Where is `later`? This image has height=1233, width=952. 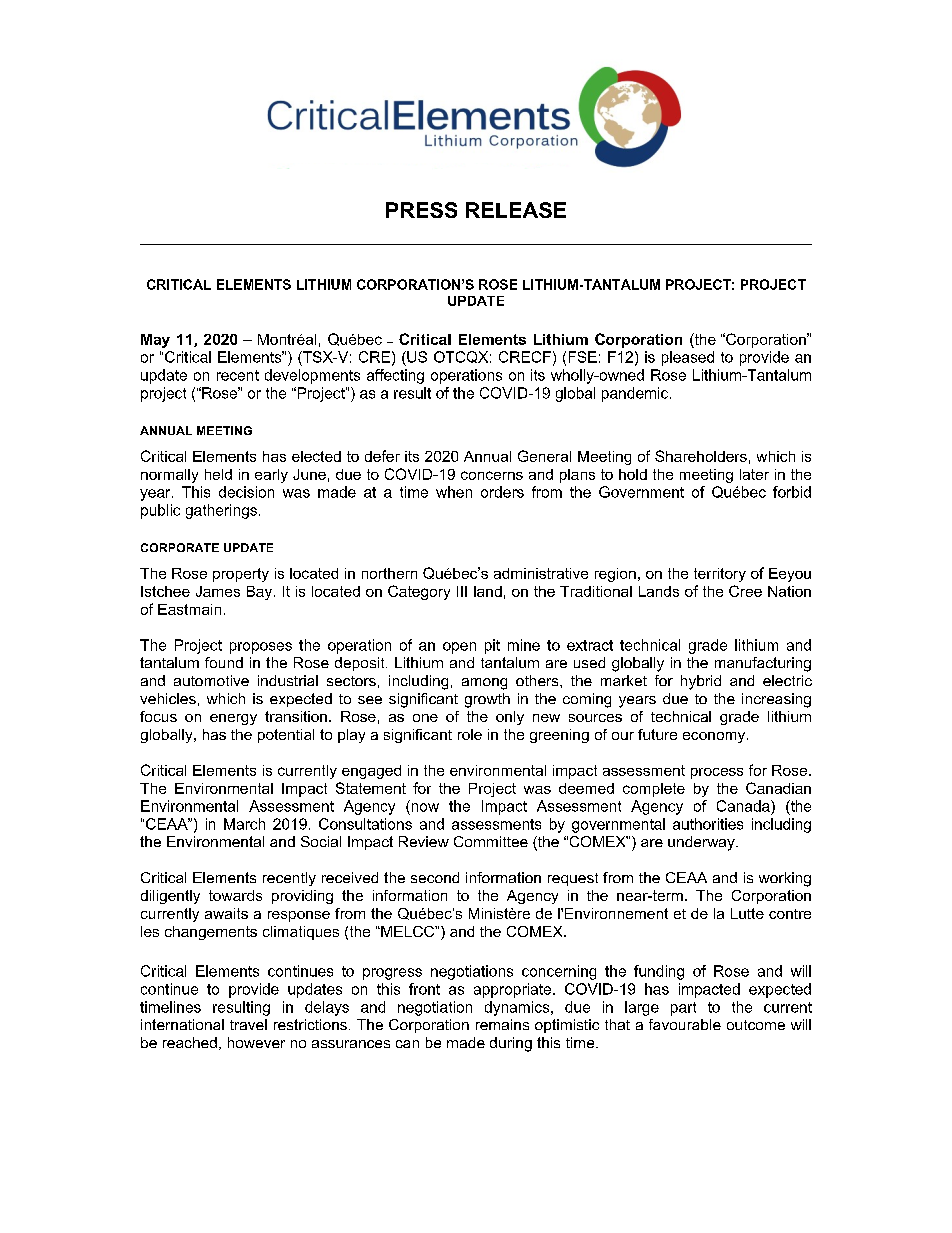 later is located at coordinates (754, 474).
